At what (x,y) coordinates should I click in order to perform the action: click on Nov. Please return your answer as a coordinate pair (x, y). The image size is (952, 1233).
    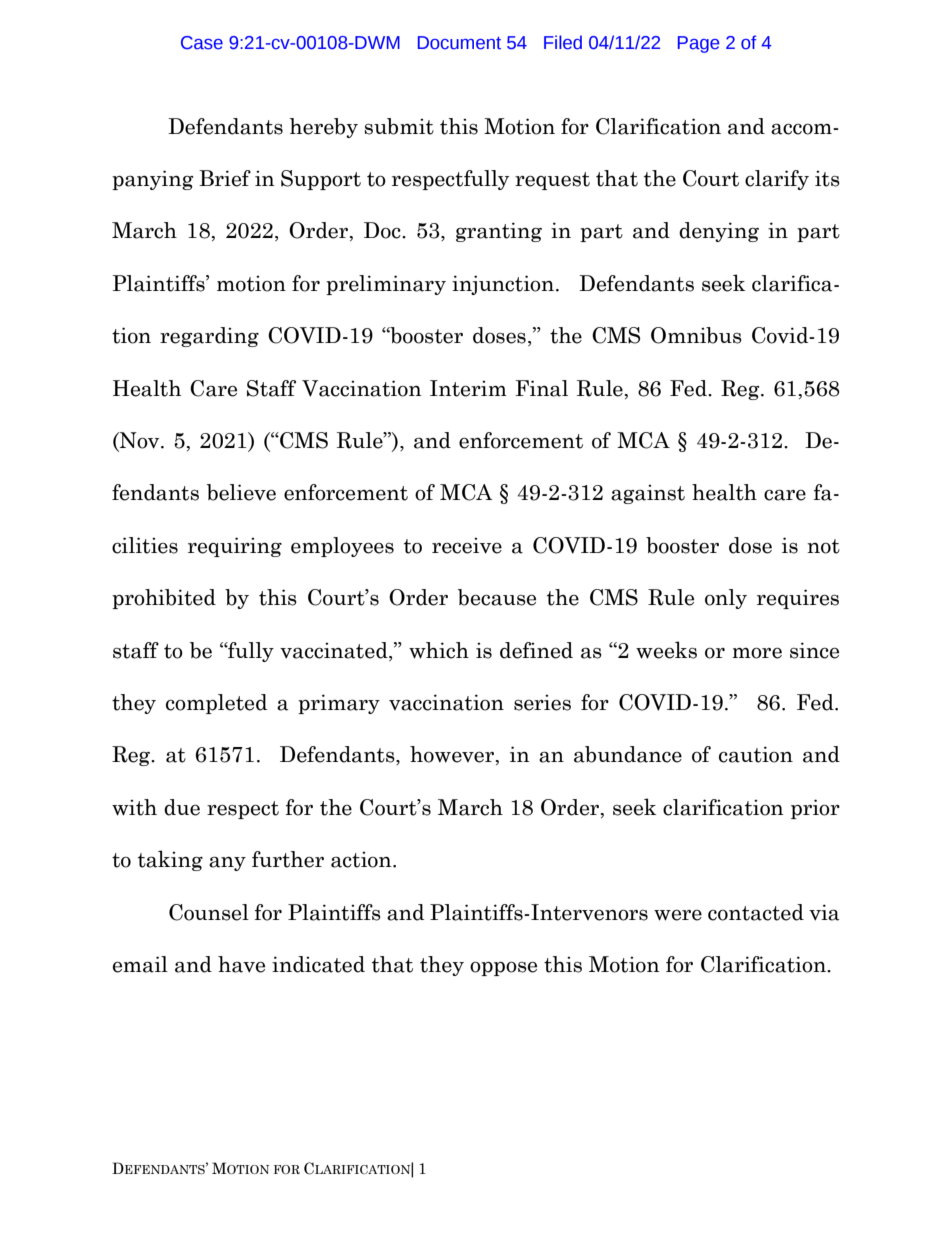
    Looking at the image, I should click on (140, 441).
